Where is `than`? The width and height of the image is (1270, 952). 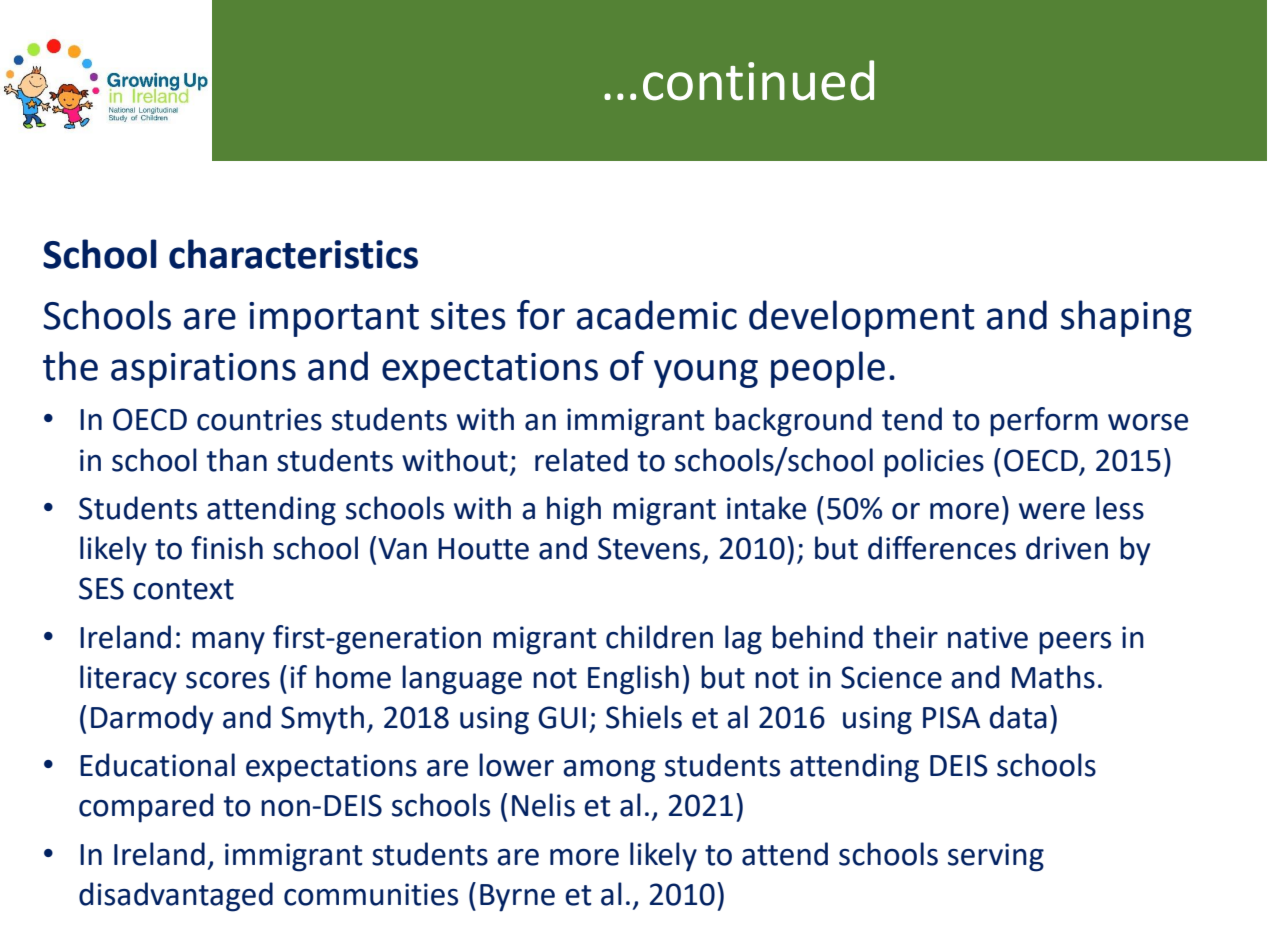 than is located at coordinates (236, 460).
